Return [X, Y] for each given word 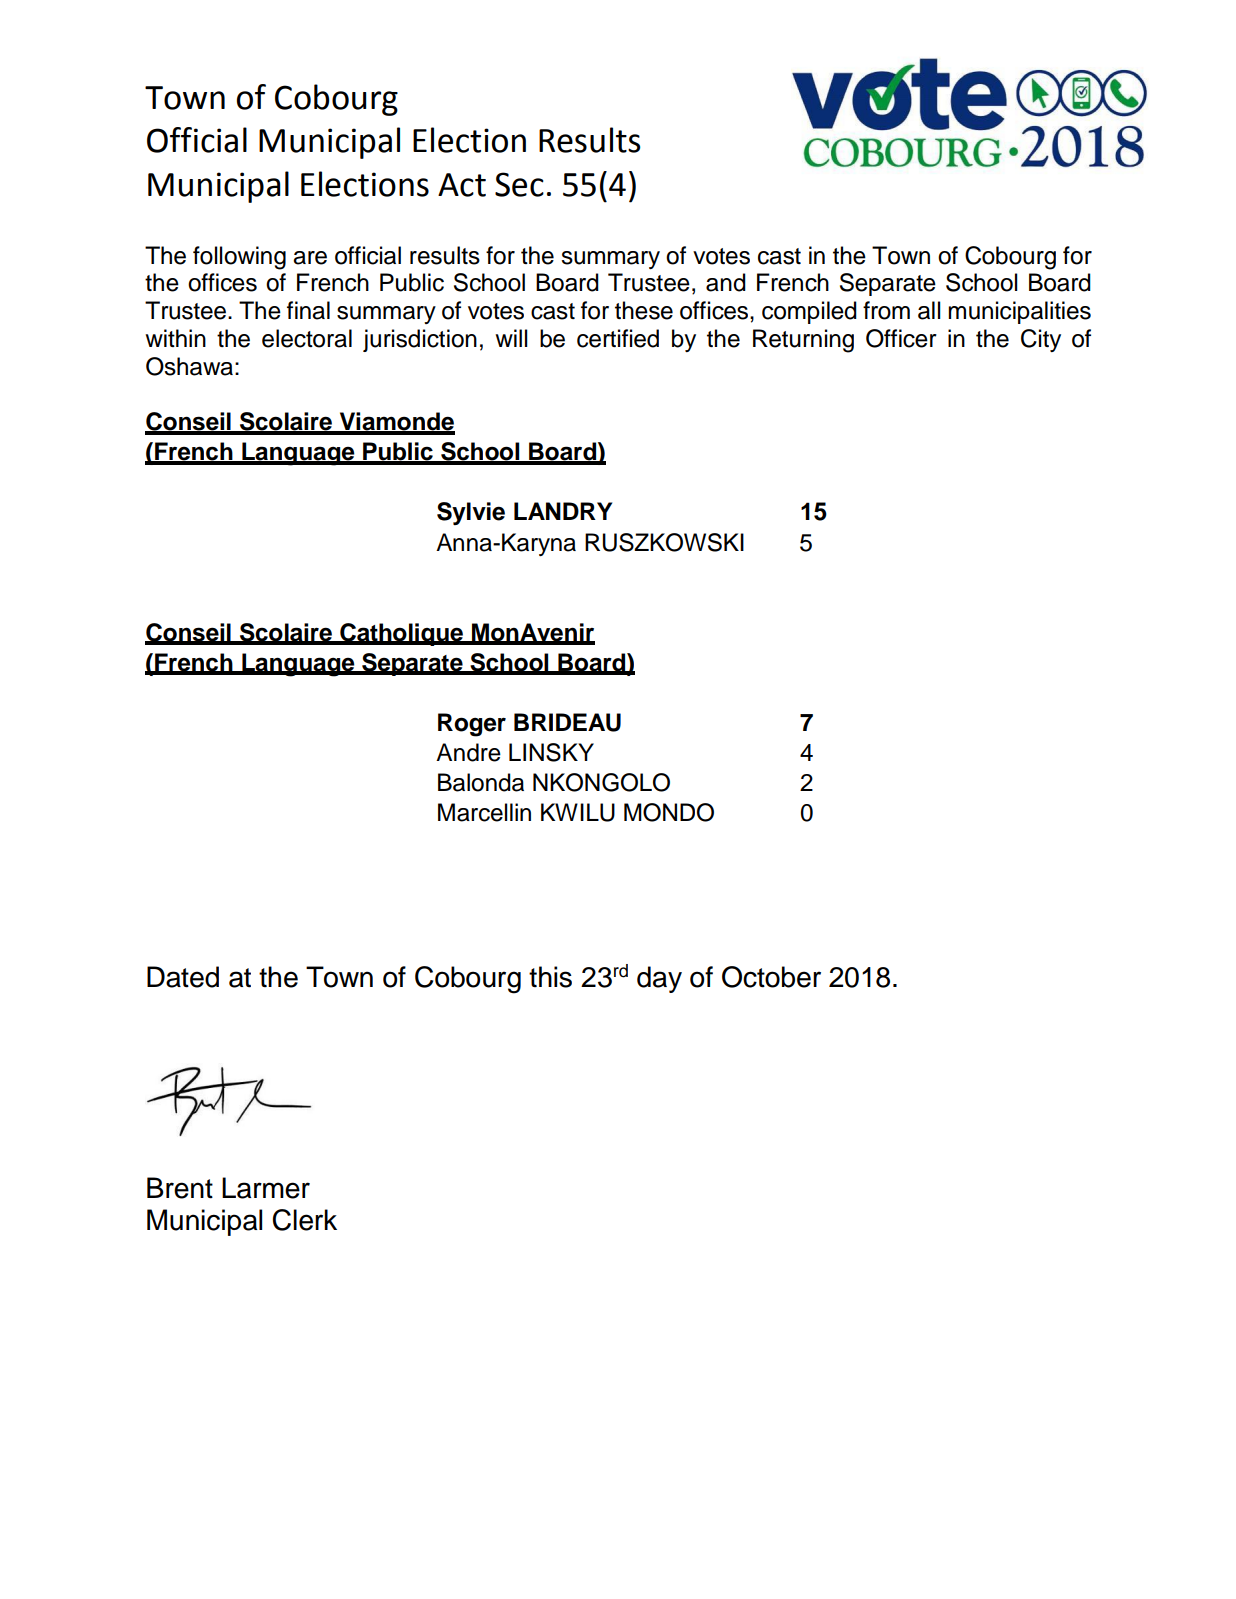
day [659, 979]
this [550, 977]
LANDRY [563, 511]
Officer [901, 338]
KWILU [578, 812]
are [310, 258]
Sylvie [471, 513]
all [929, 310]
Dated [183, 977]
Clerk [305, 1220]
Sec [519, 184]
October [771, 977]
